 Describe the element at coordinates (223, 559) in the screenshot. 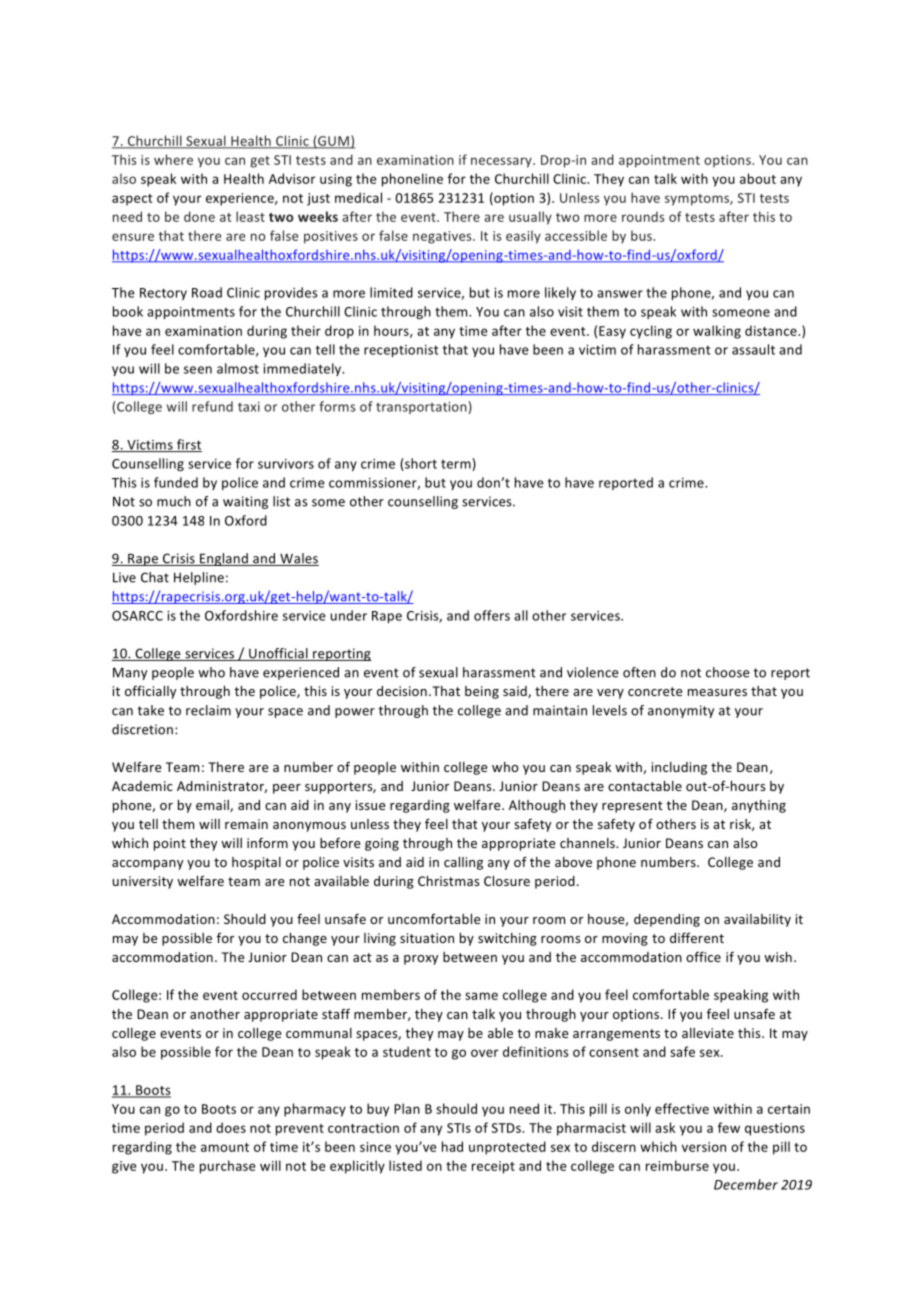

I see `England` at that location.
